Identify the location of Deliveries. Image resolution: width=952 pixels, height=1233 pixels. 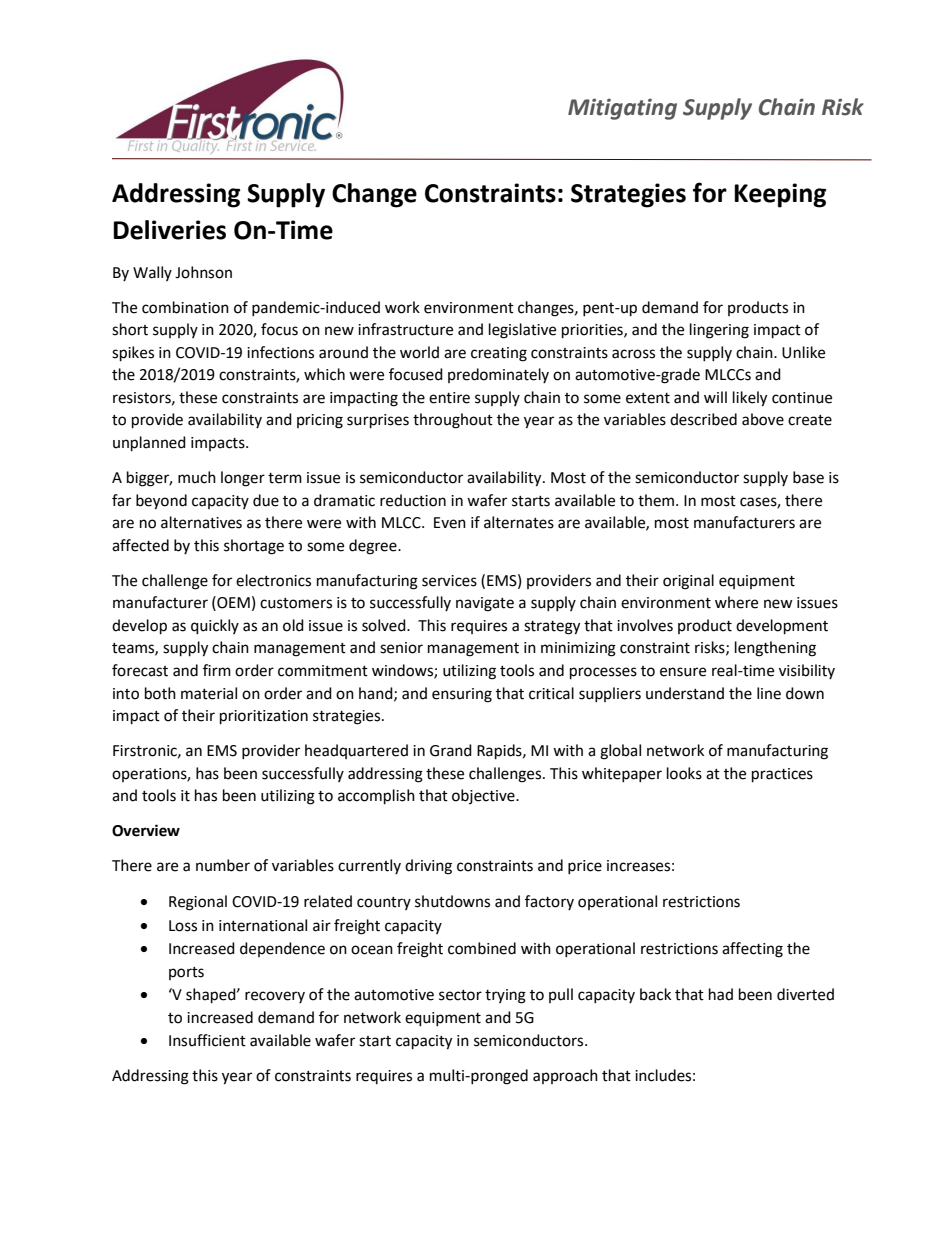
(169, 230).
